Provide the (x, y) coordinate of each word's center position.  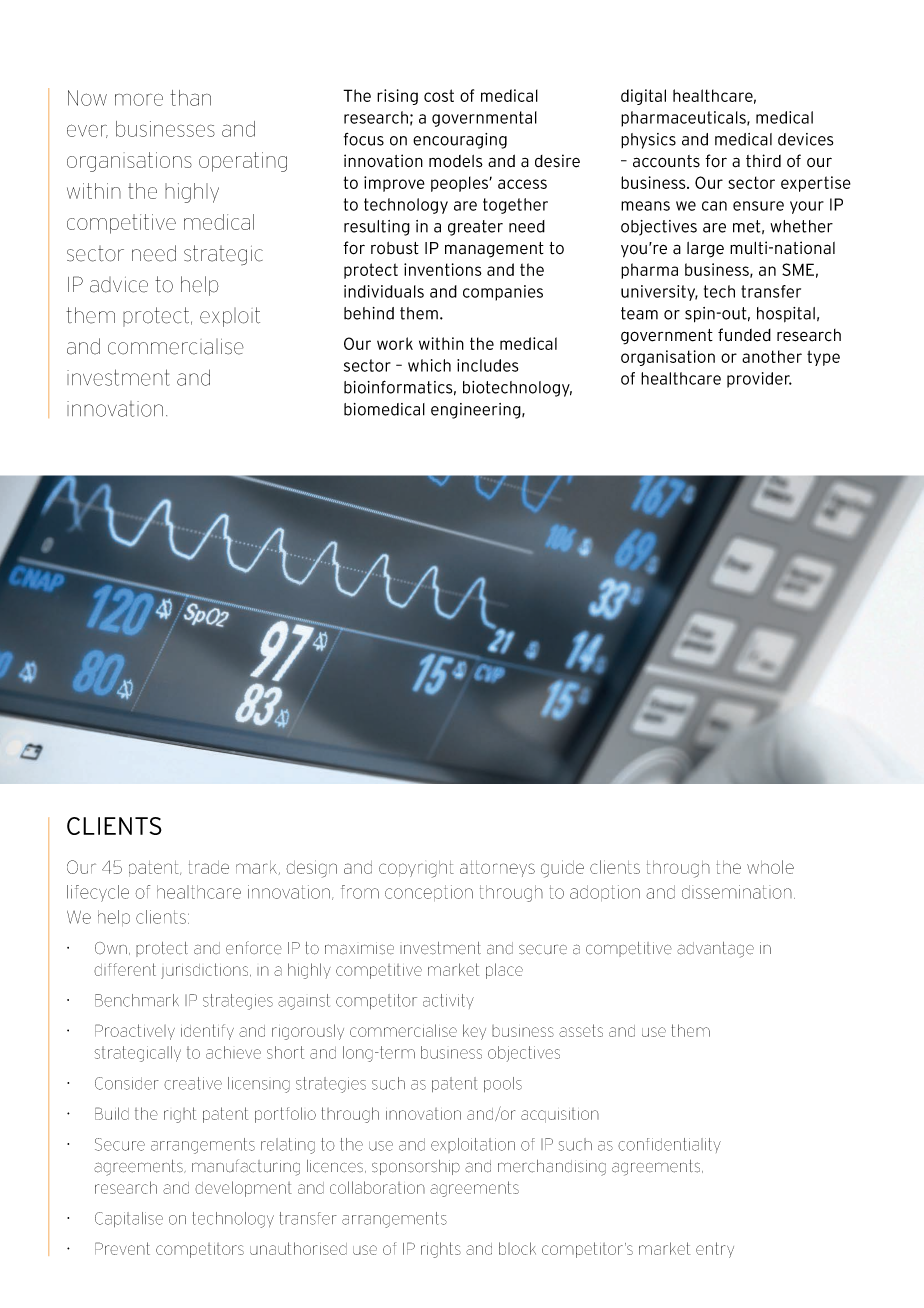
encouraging (460, 141)
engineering (477, 411)
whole (770, 867)
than (190, 98)
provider (759, 380)
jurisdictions (206, 971)
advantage (715, 950)
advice (119, 285)
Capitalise (129, 1219)
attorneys (497, 869)
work (395, 343)
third (763, 161)
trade (209, 867)
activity (448, 1001)
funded (744, 335)
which (429, 365)
